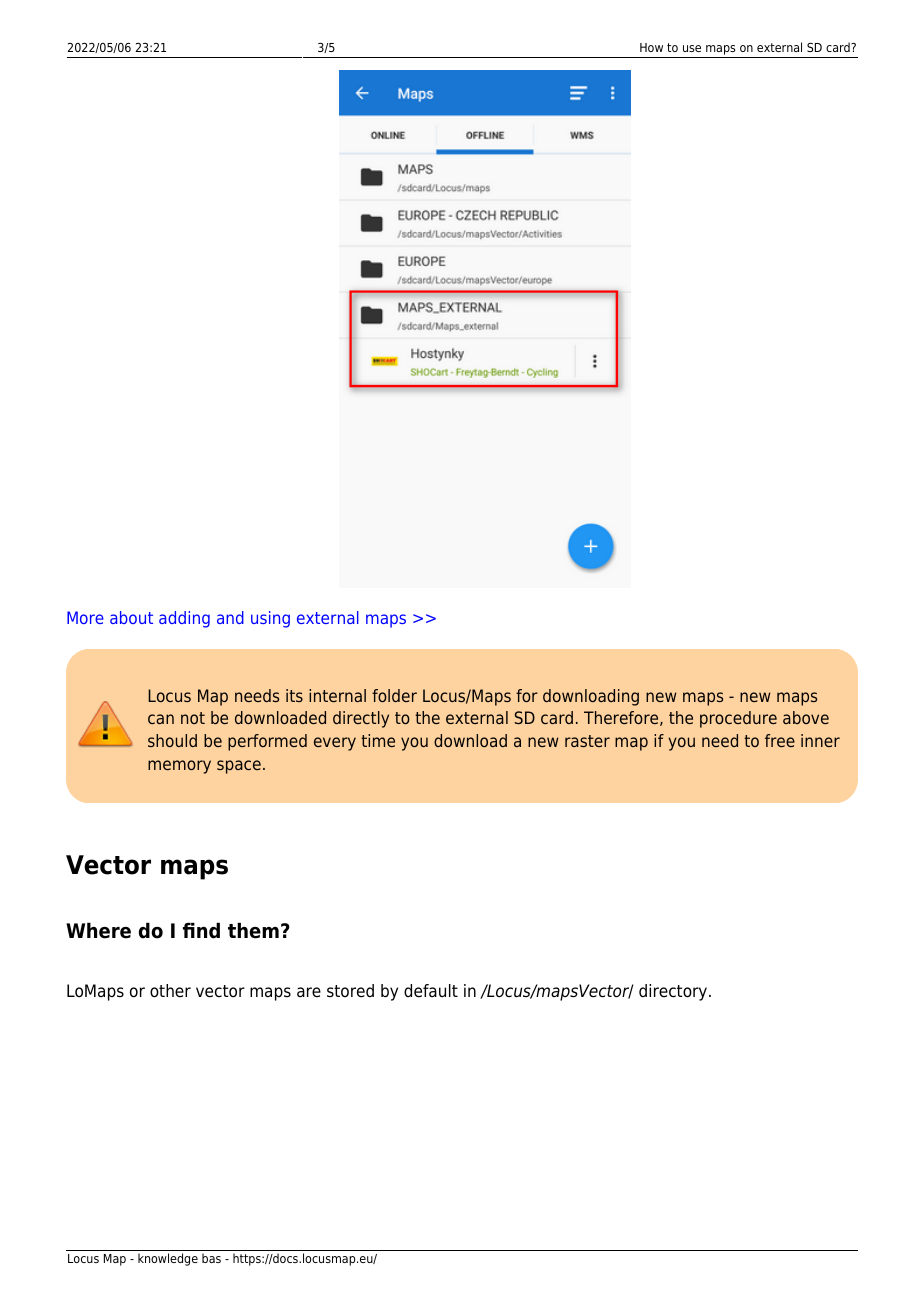  I want to click on free, so click(780, 740).
